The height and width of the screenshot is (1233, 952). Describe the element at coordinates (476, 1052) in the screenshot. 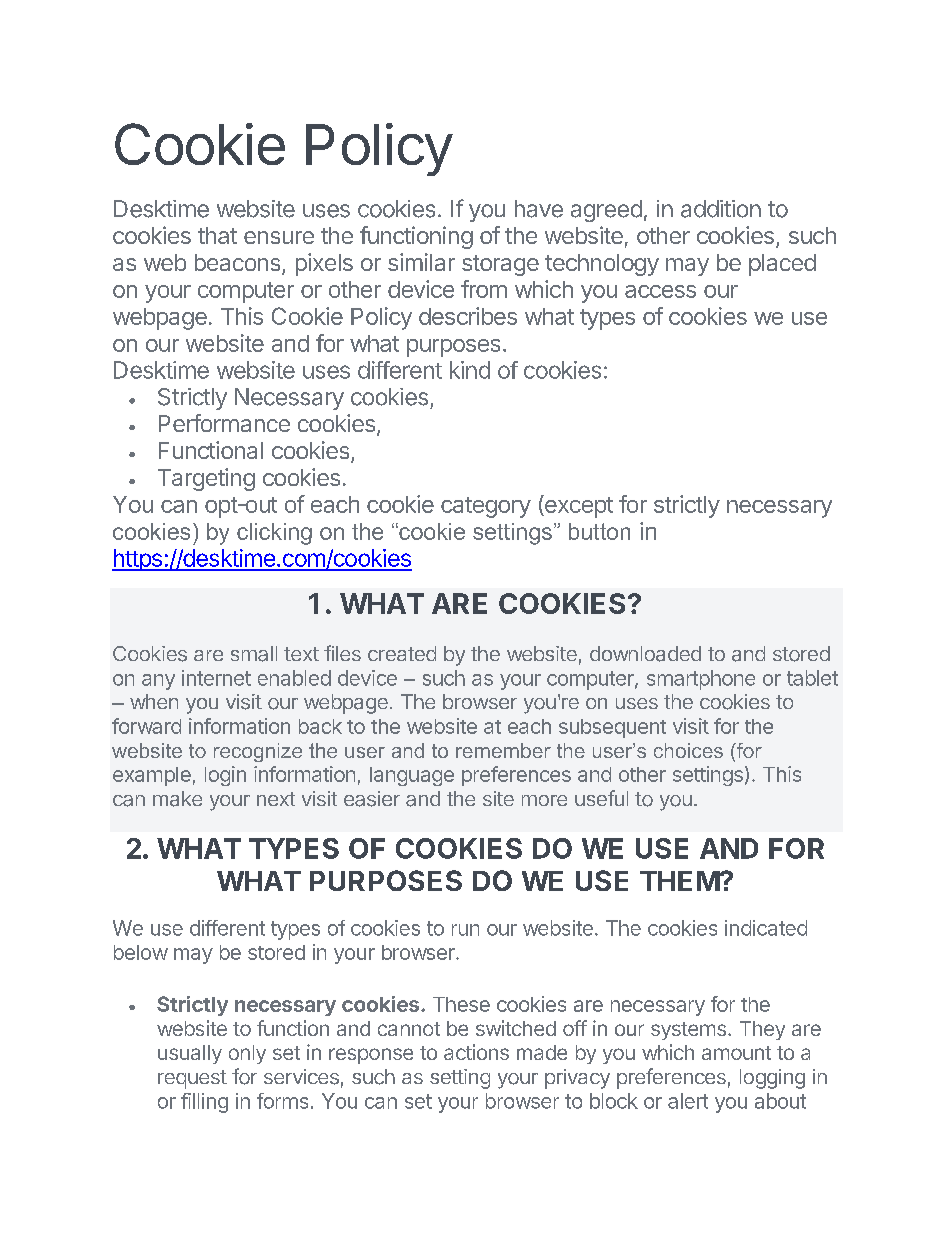

I see `actions` at that location.
